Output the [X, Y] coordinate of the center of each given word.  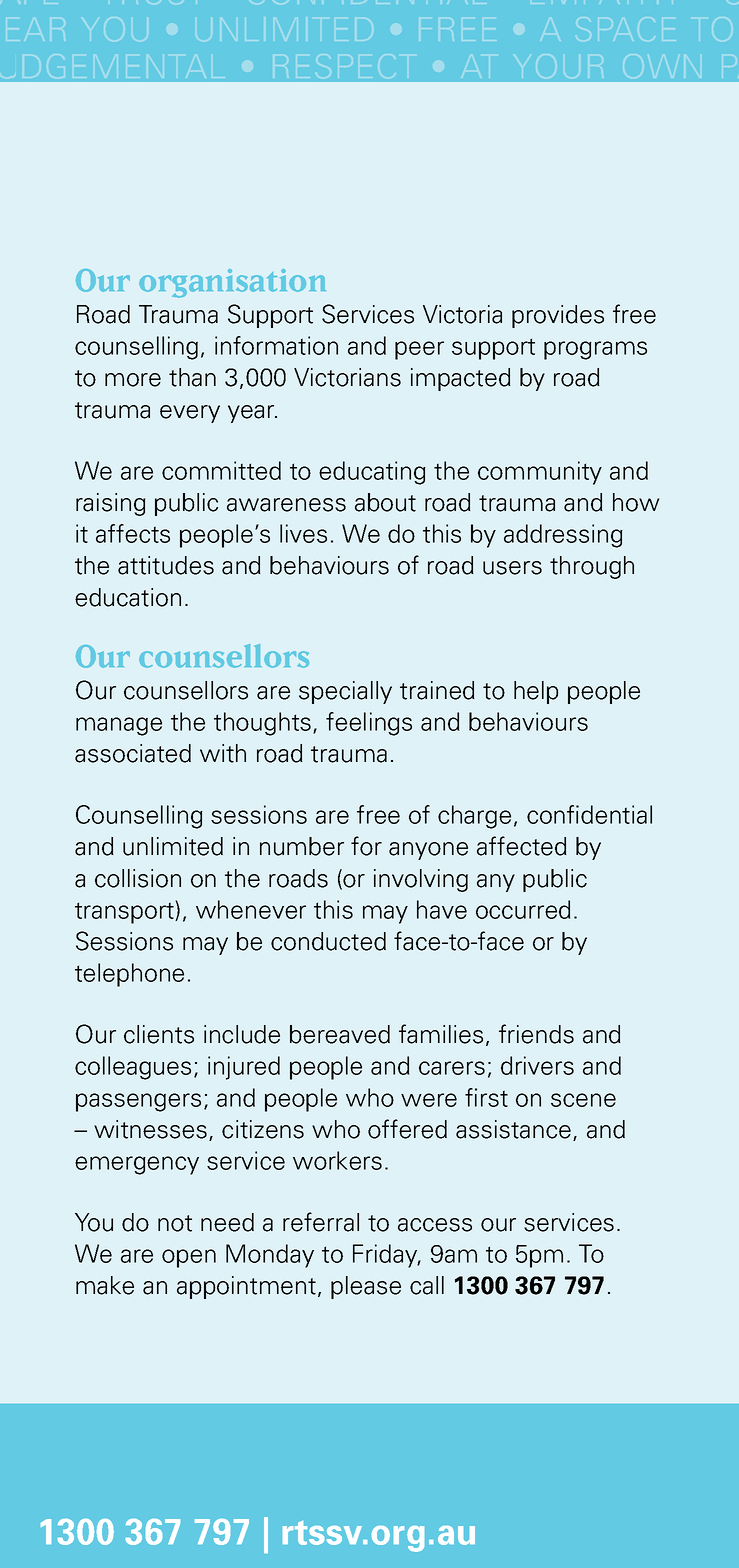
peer [419, 350]
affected [522, 846]
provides [558, 316]
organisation [232, 283]
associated [133, 753]
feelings [369, 724]
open [189, 1258]
